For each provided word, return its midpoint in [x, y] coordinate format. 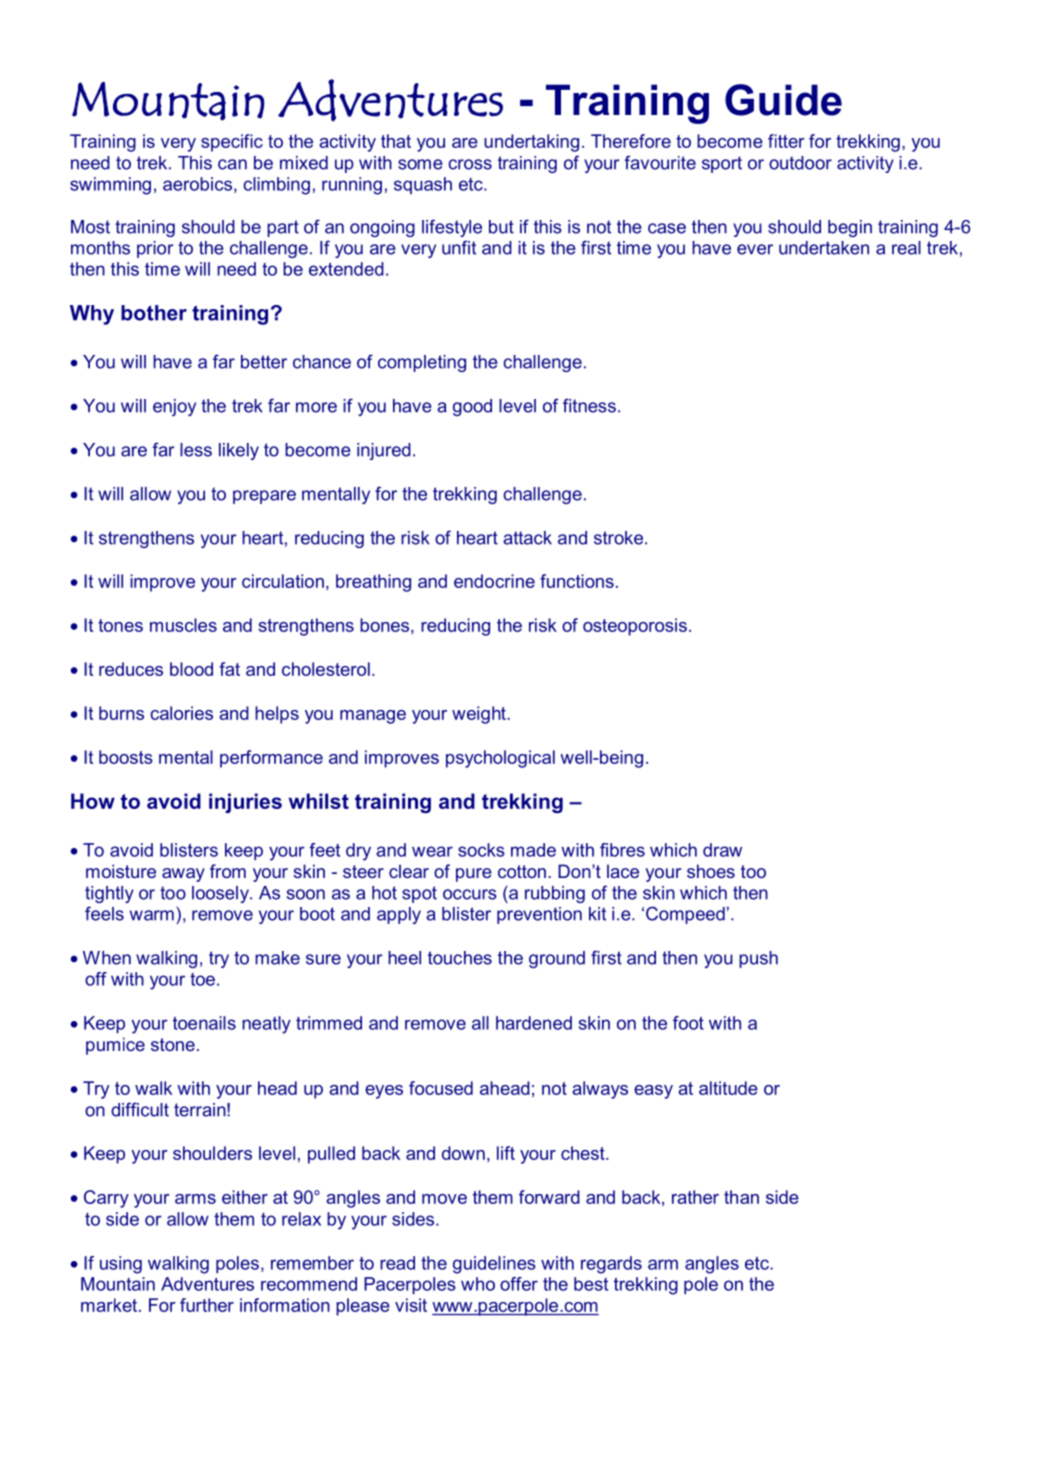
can [232, 164]
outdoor [800, 163]
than [741, 1197]
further [207, 1305]
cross [470, 164]
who [478, 1284]
